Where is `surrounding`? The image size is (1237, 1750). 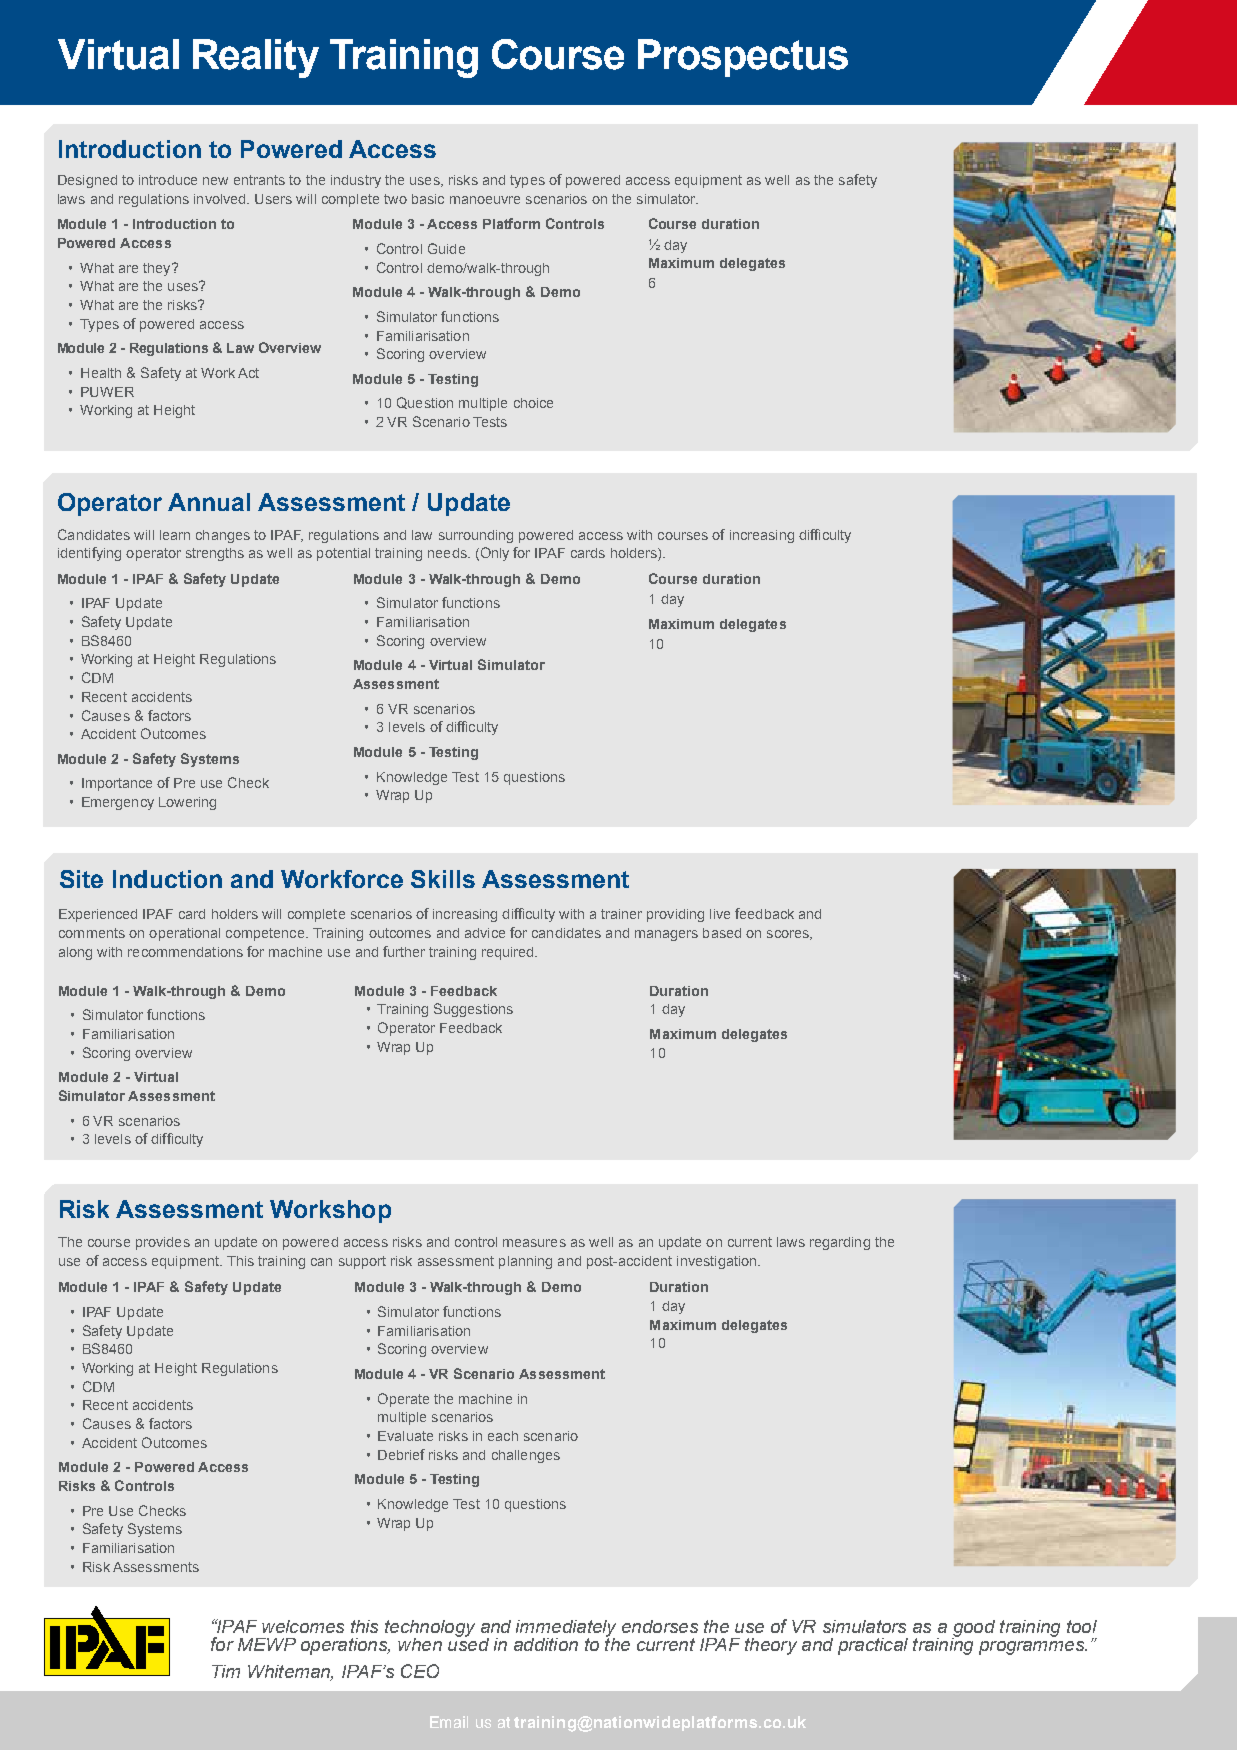 surrounding is located at coordinates (476, 536).
